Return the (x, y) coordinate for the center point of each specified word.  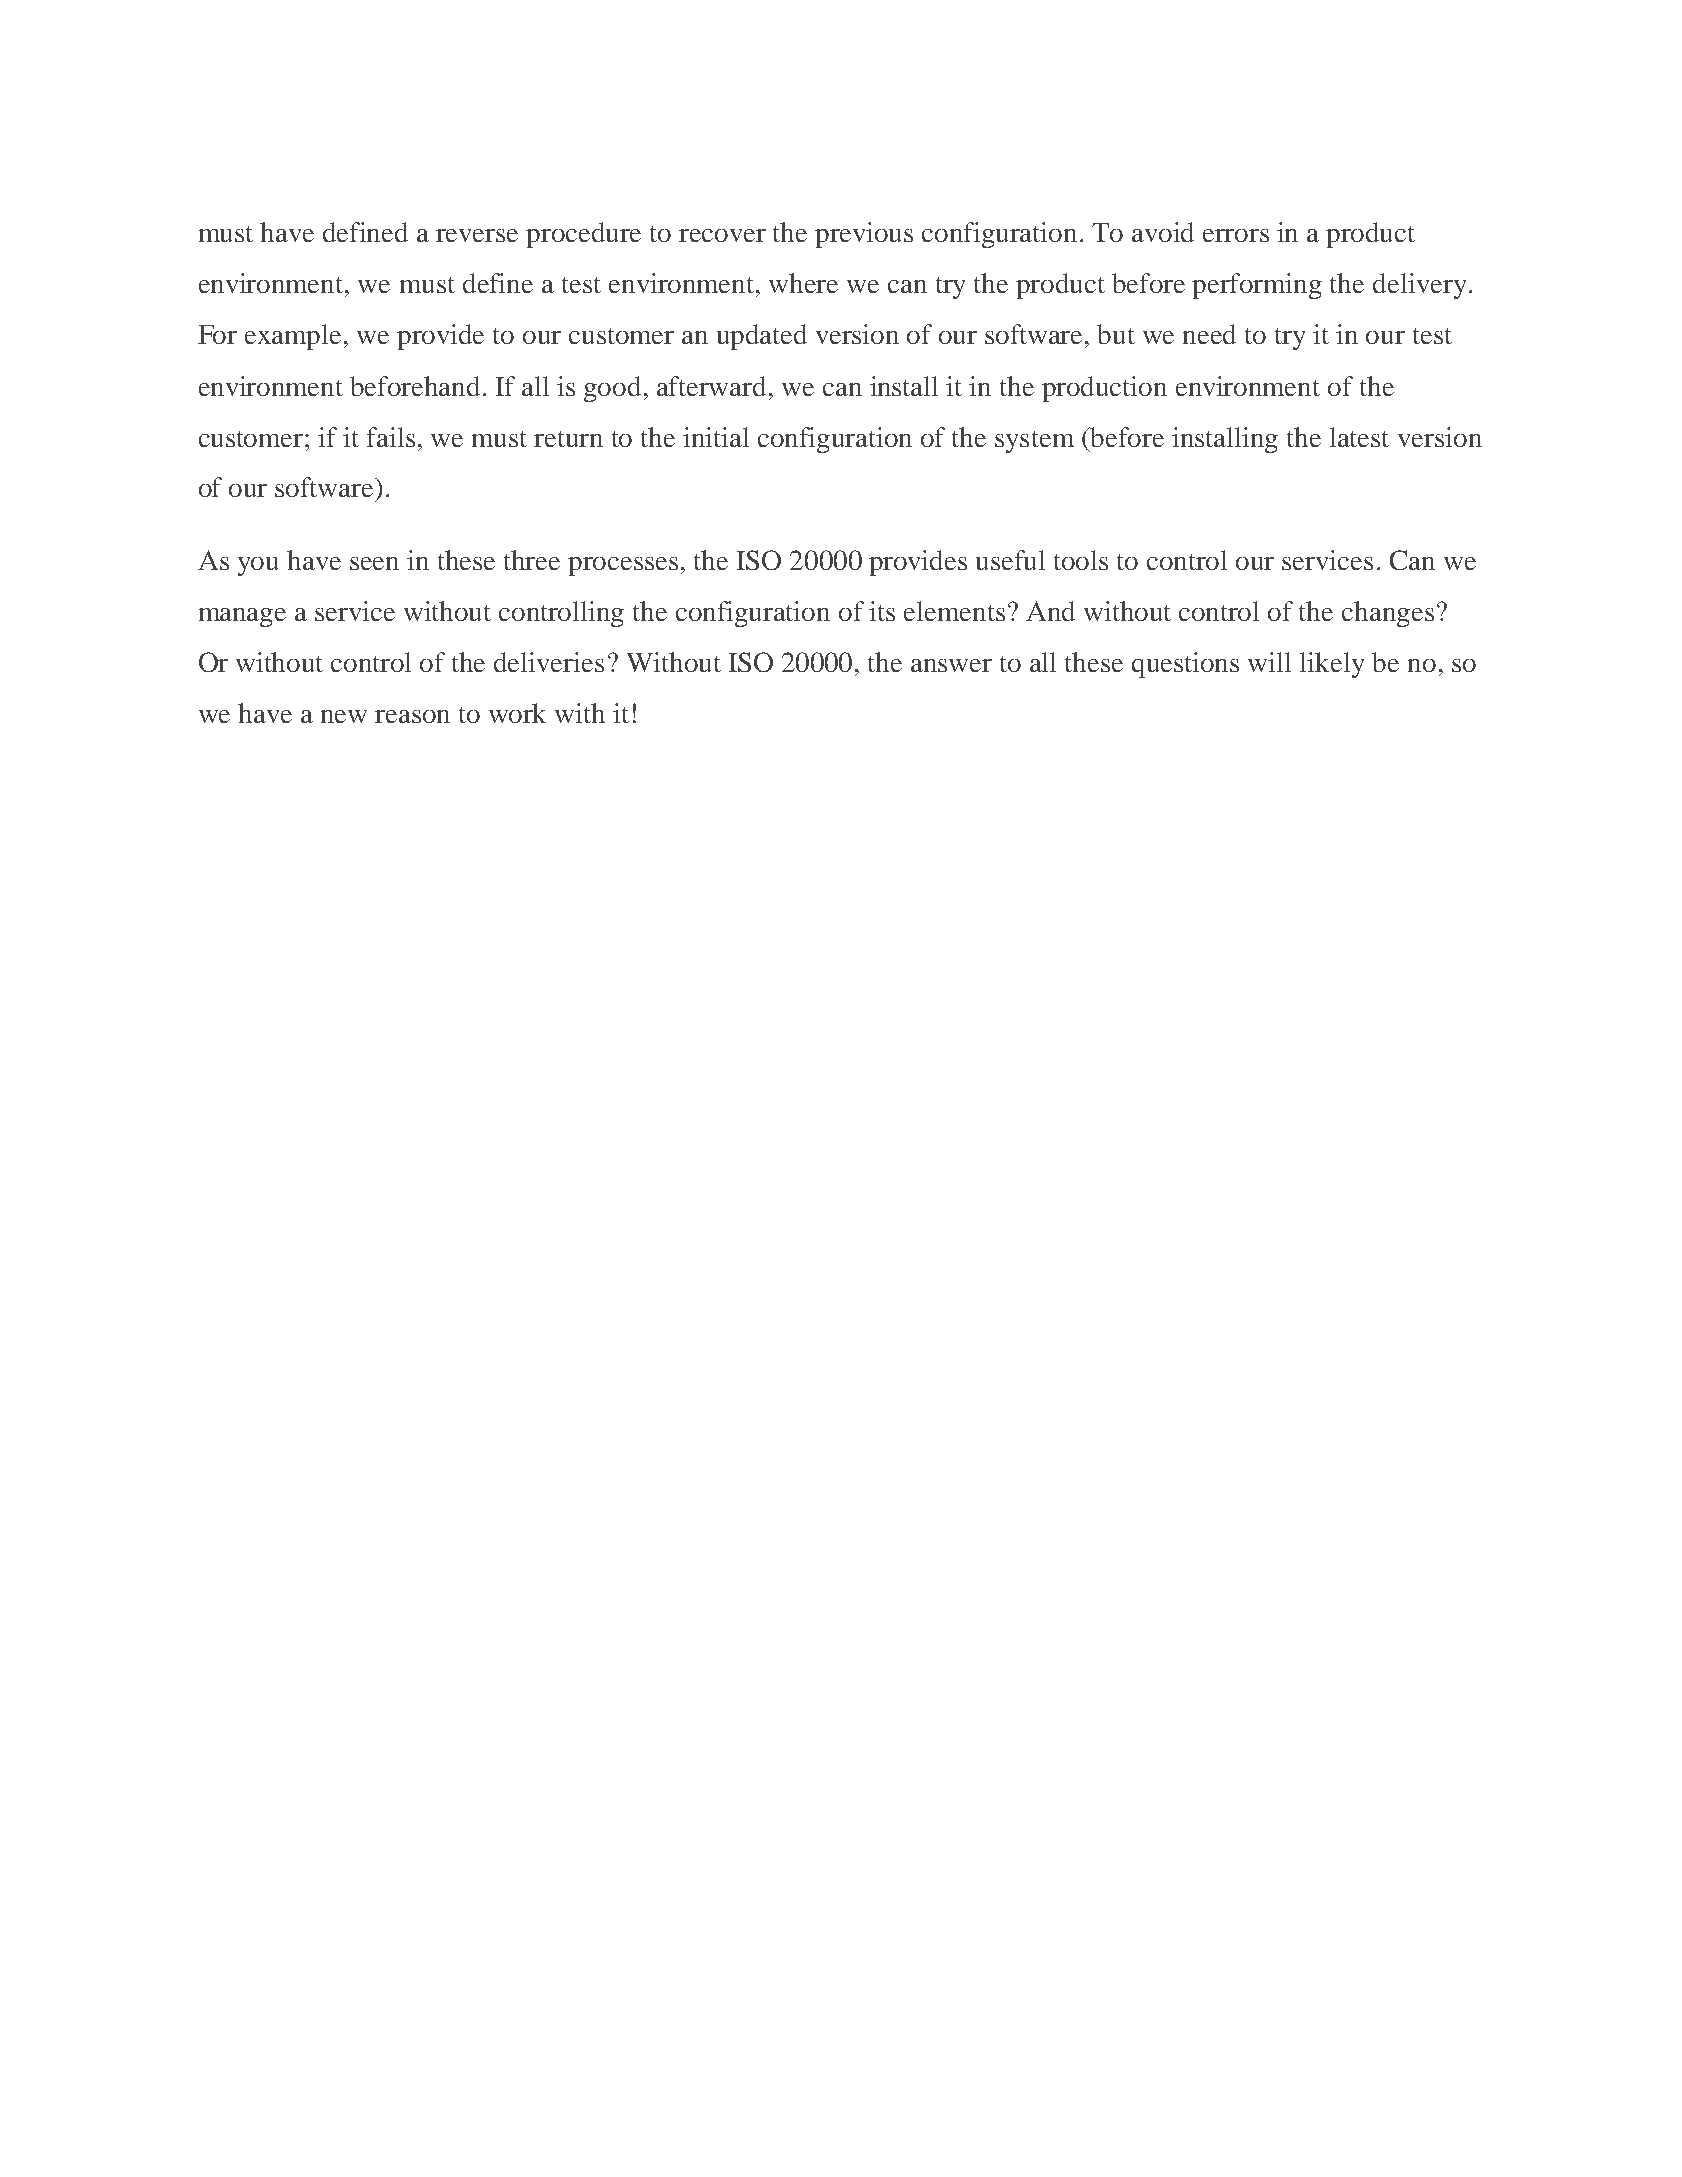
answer (951, 665)
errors (1236, 235)
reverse (477, 235)
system (1034, 442)
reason (412, 716)
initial (716, 437)
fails (391, 437)
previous (864, 235)
